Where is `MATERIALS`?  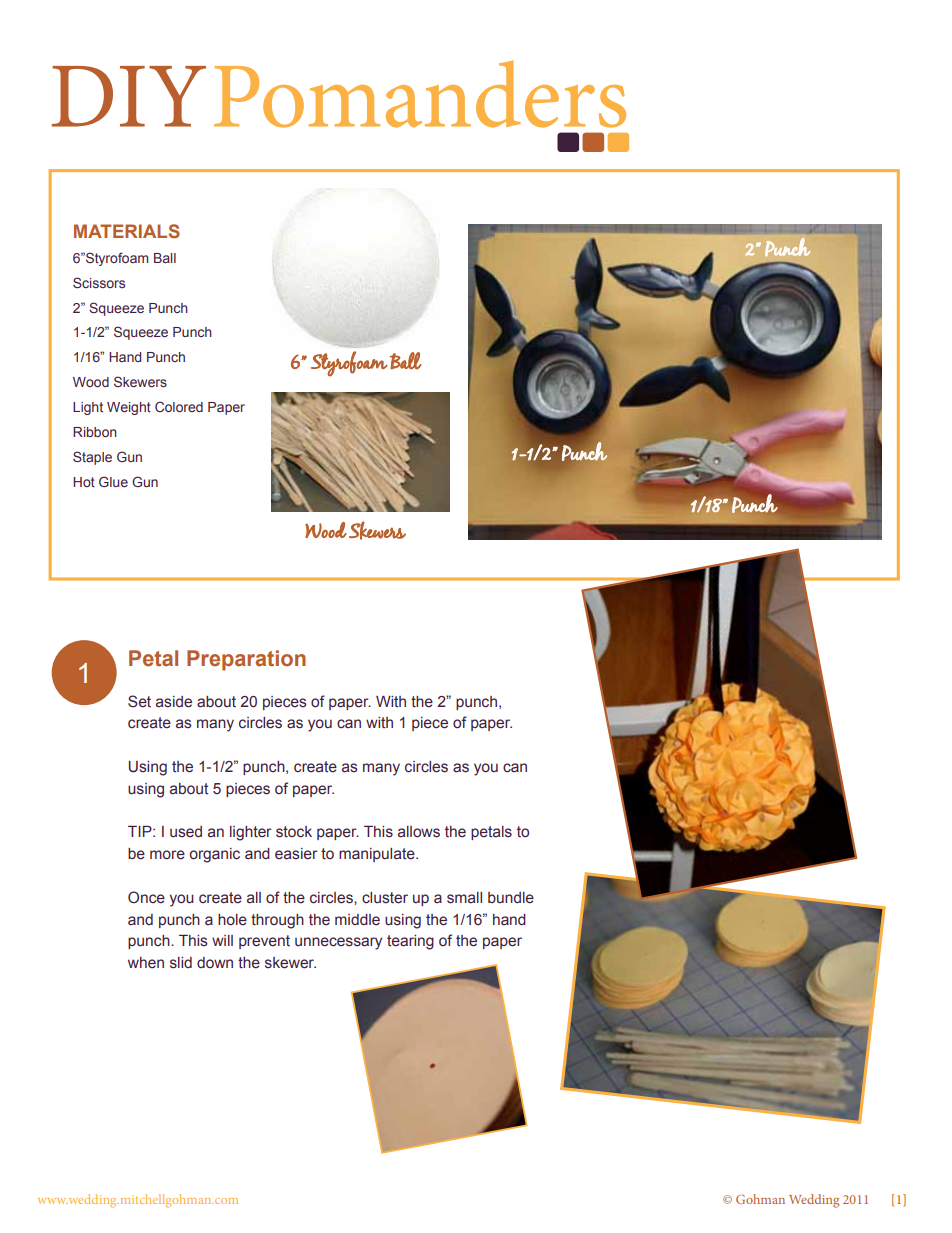
MATERIALS is located at coordinates (127, 231).
